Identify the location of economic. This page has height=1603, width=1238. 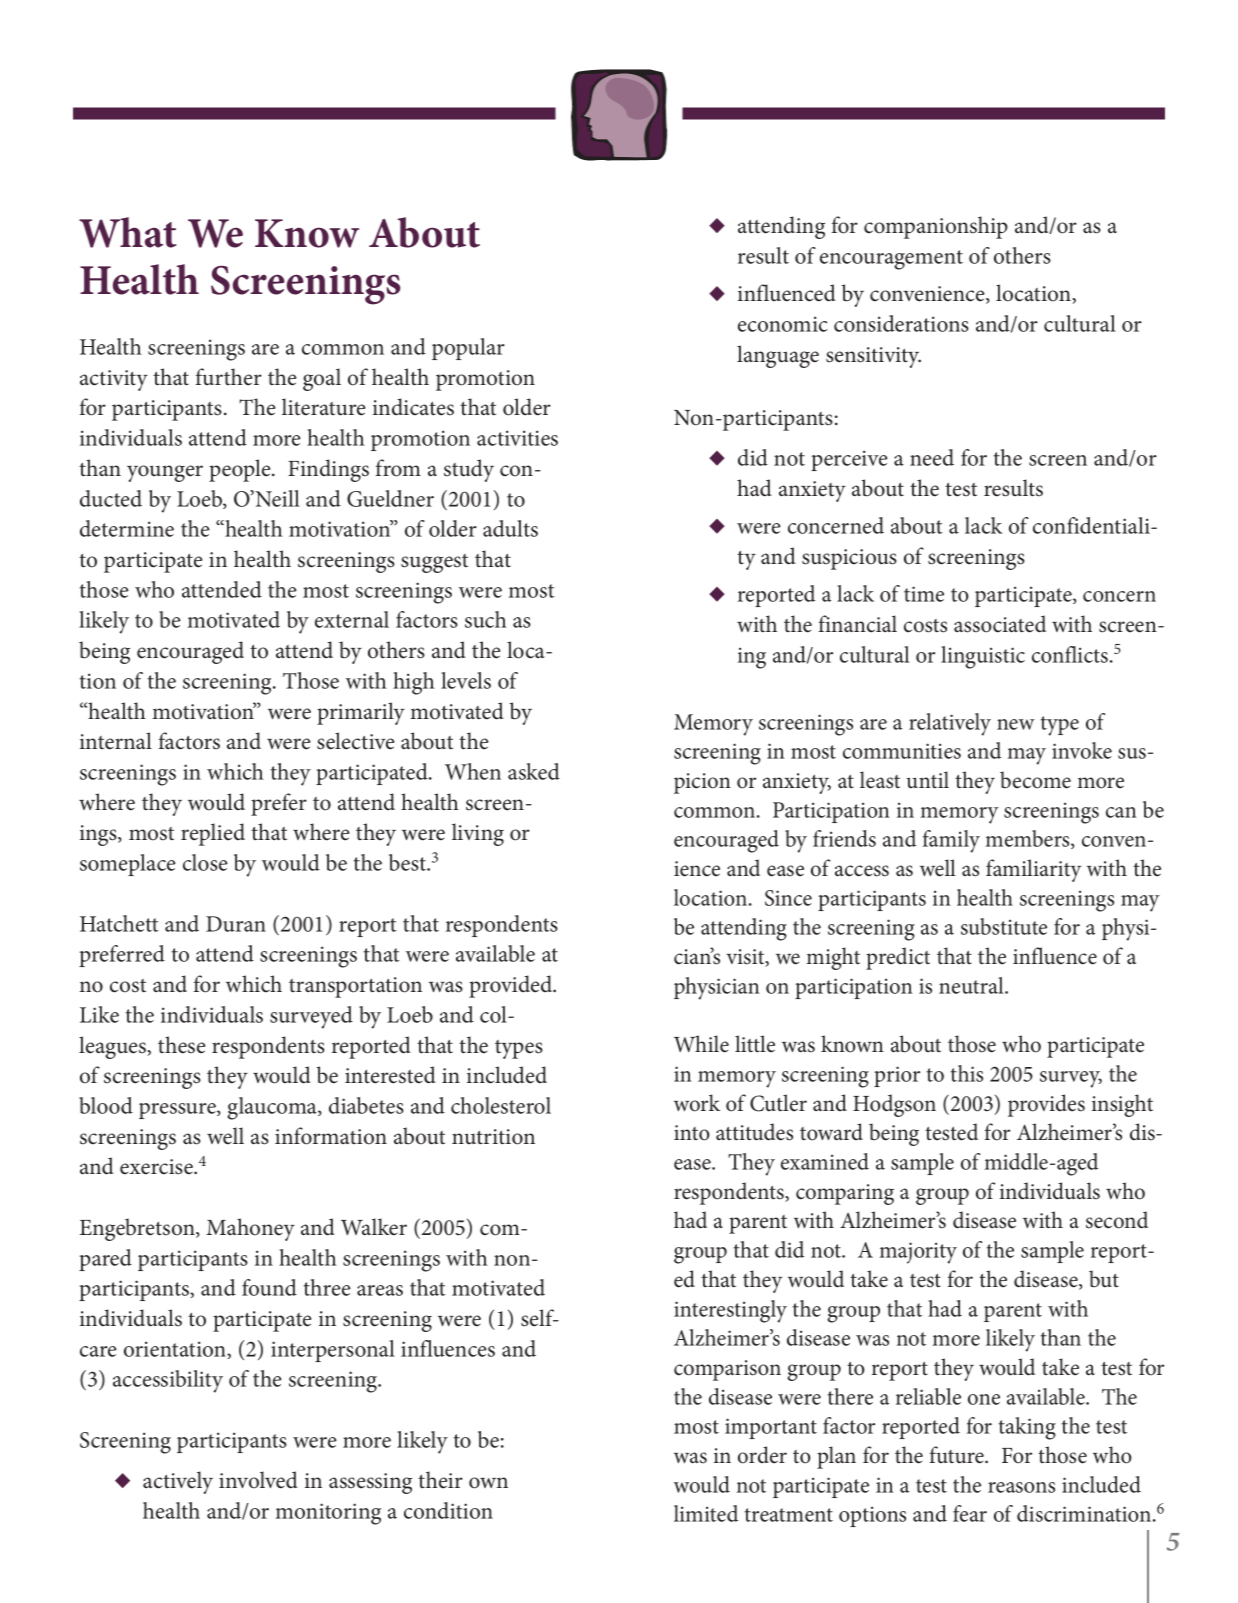
(783, 324).
